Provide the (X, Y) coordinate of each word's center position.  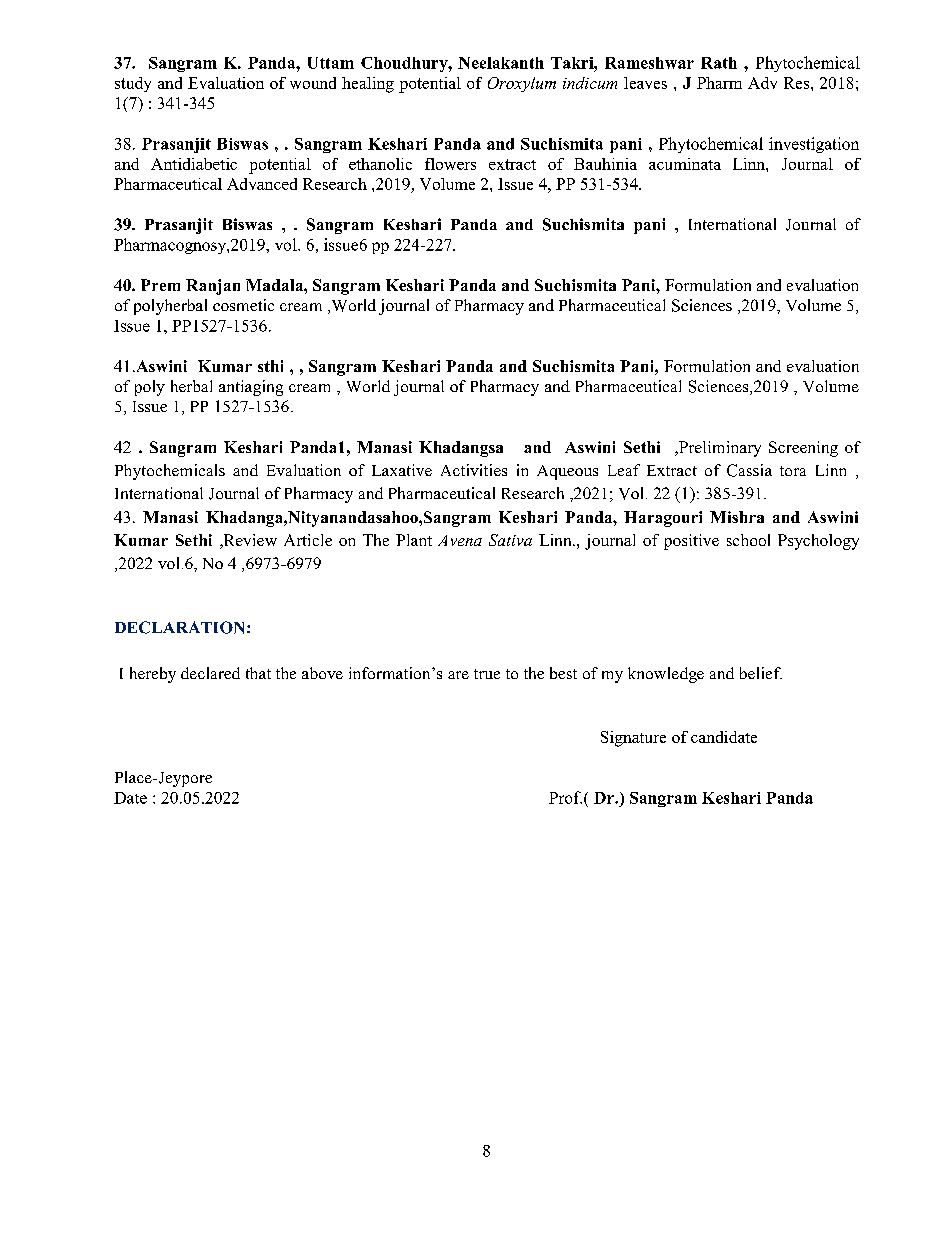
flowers (450, 164)
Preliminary (719, 449)
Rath (719, 63)
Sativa (510, 540)
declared (210, 673)
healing (368, 85)
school (748, 540)
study (133, 84)
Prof (565, 797)
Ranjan (213, 287)
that (258, 673)
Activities (474, 470)
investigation (814, 145)
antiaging (251, 388)
